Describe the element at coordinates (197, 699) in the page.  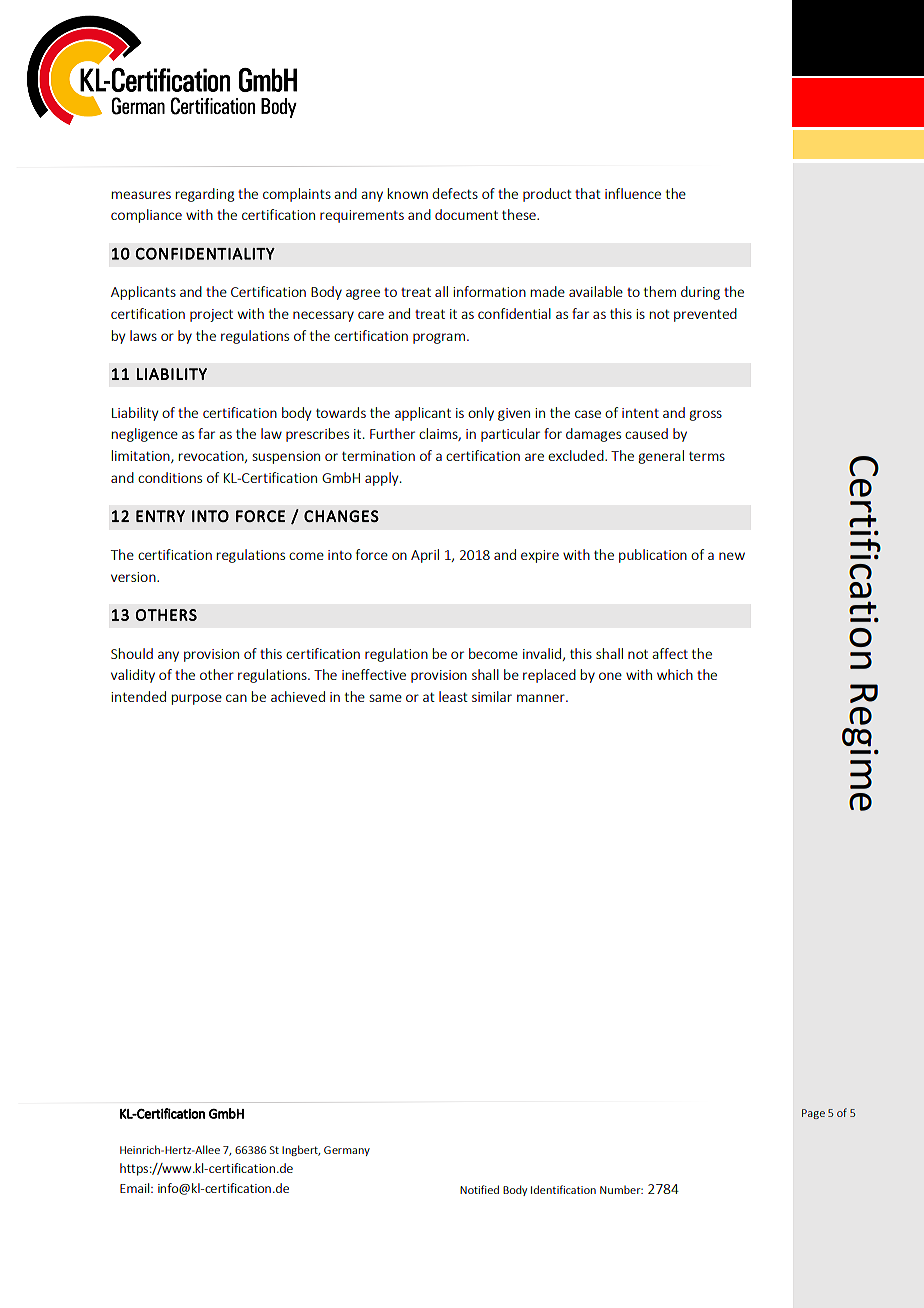
I see `purpose` at that location.
